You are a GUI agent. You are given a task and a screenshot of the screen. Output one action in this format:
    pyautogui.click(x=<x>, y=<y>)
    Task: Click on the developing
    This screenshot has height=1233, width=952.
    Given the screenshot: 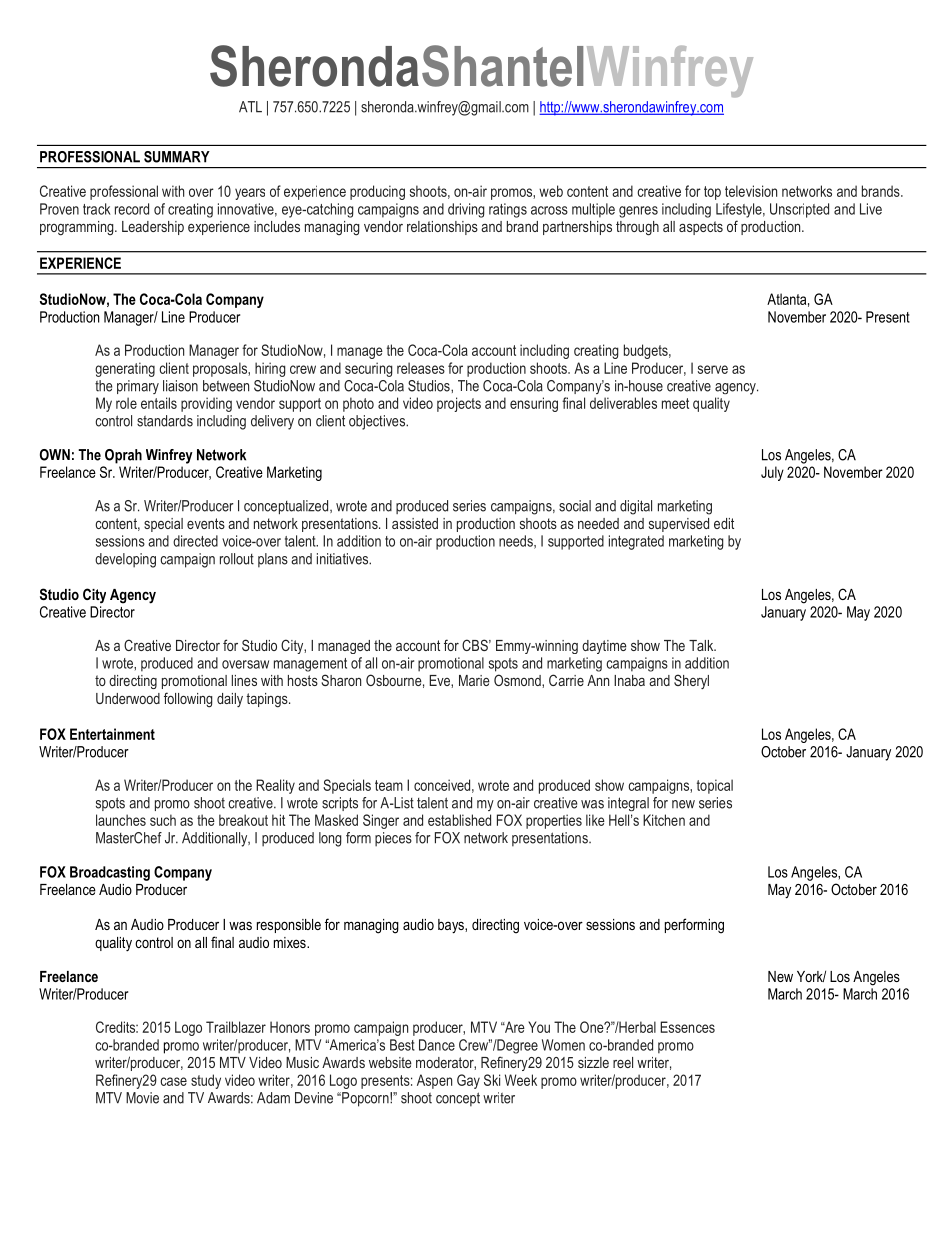 What is the action you would take?
    pyautogui.click(x=125, y=560)
